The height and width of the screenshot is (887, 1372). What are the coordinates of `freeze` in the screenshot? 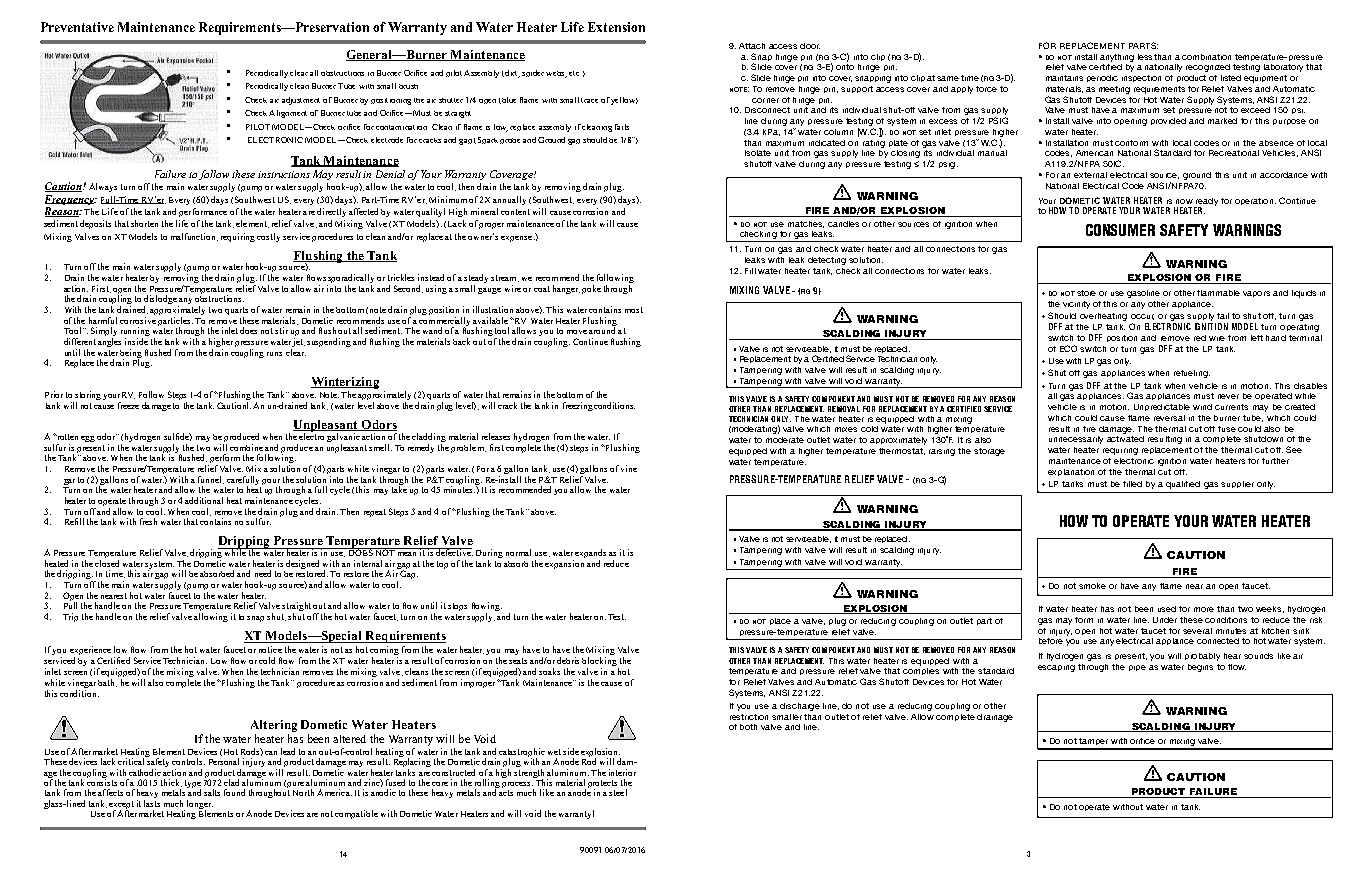 It's located at (128, 405).
